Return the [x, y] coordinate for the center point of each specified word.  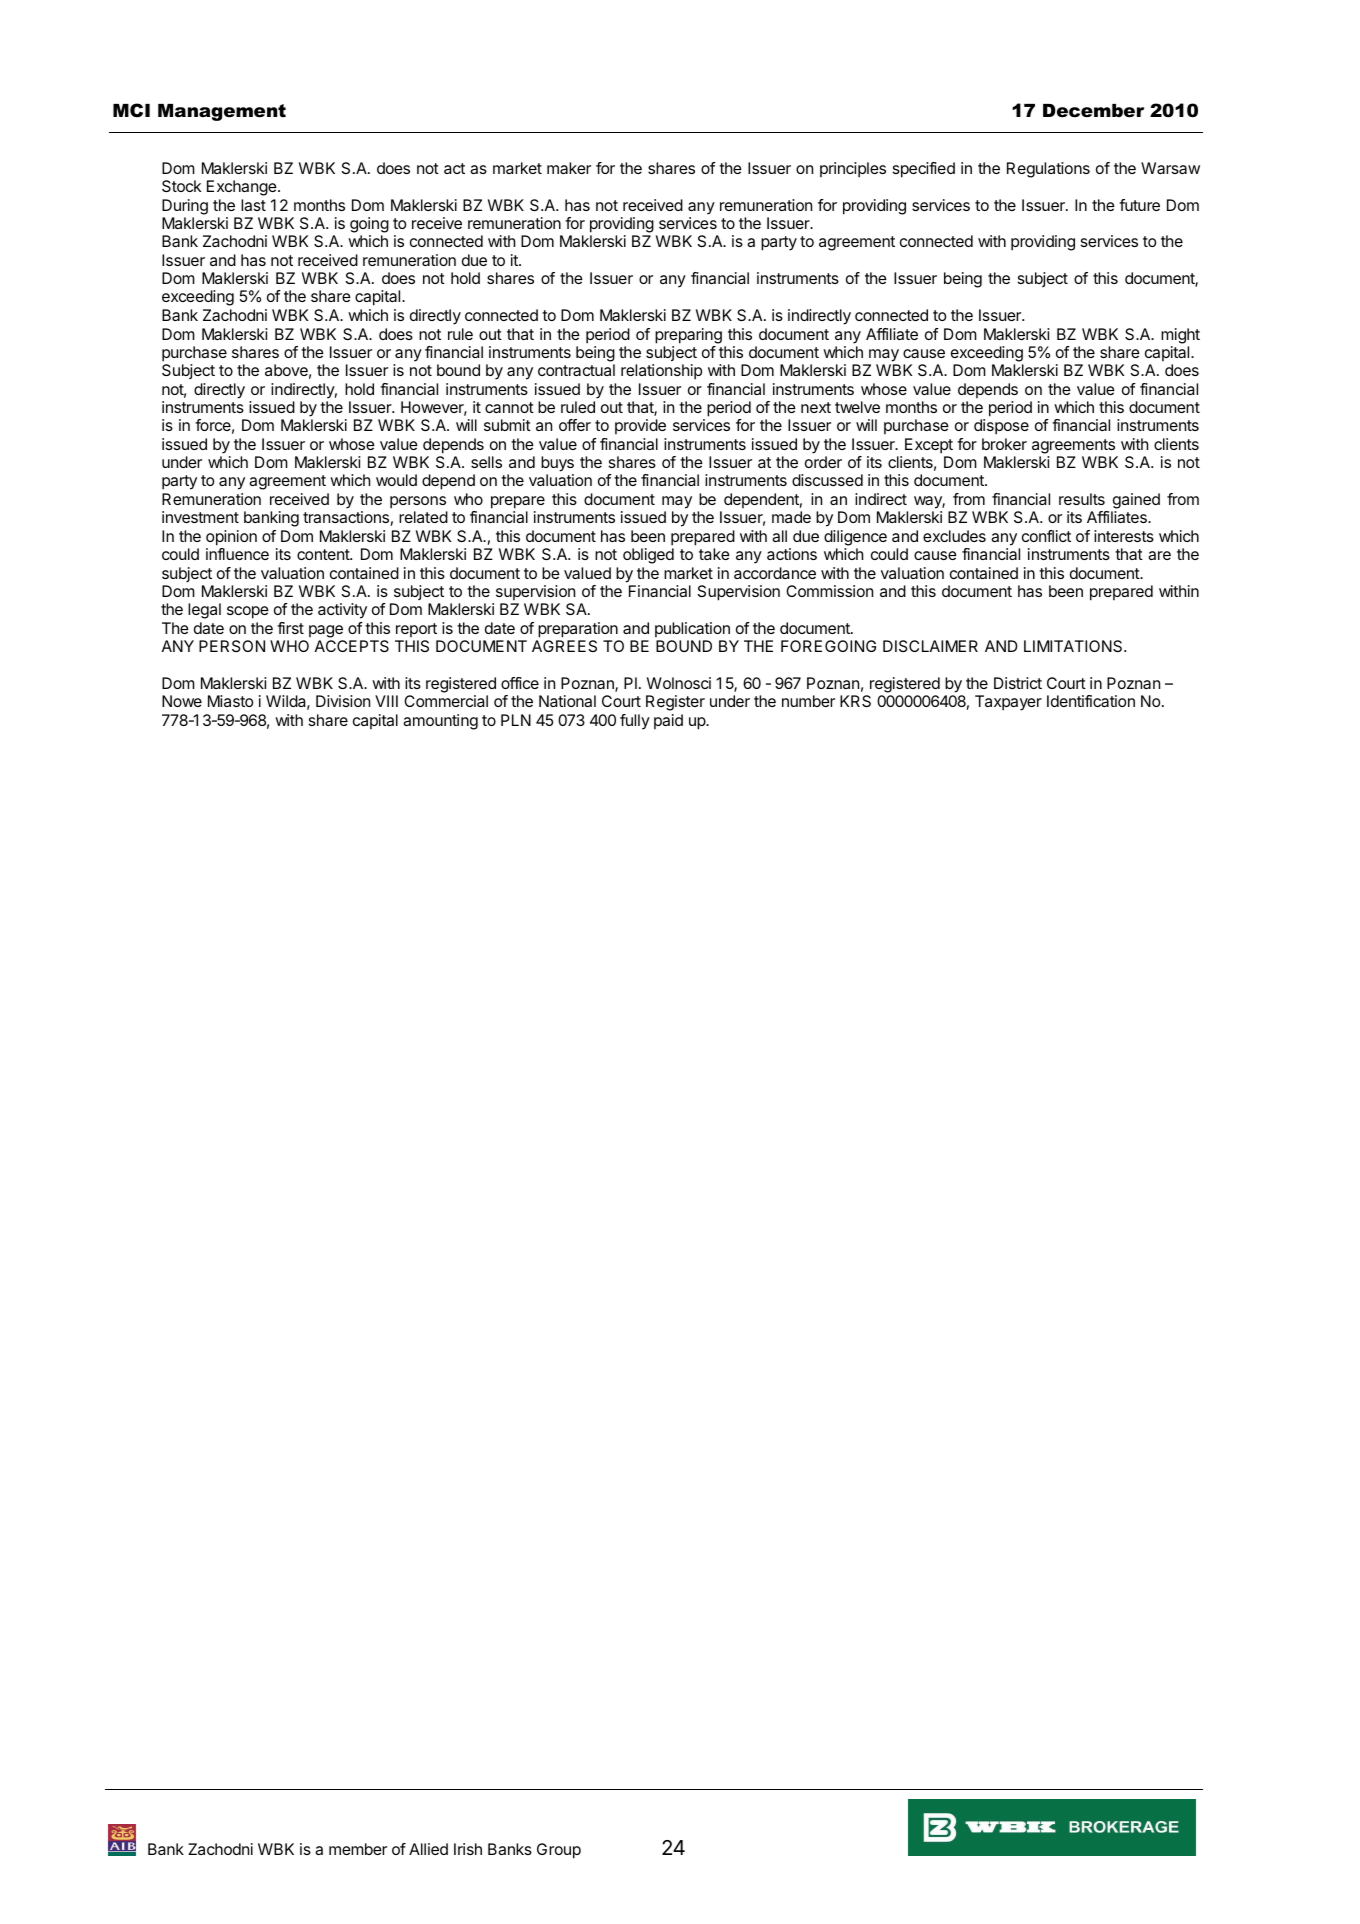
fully [635, 722]
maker [569, 168]
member [358, 1849]
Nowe [182, 701]
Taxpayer [1008, 703]
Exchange [243, 188]
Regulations [1048, 170]
